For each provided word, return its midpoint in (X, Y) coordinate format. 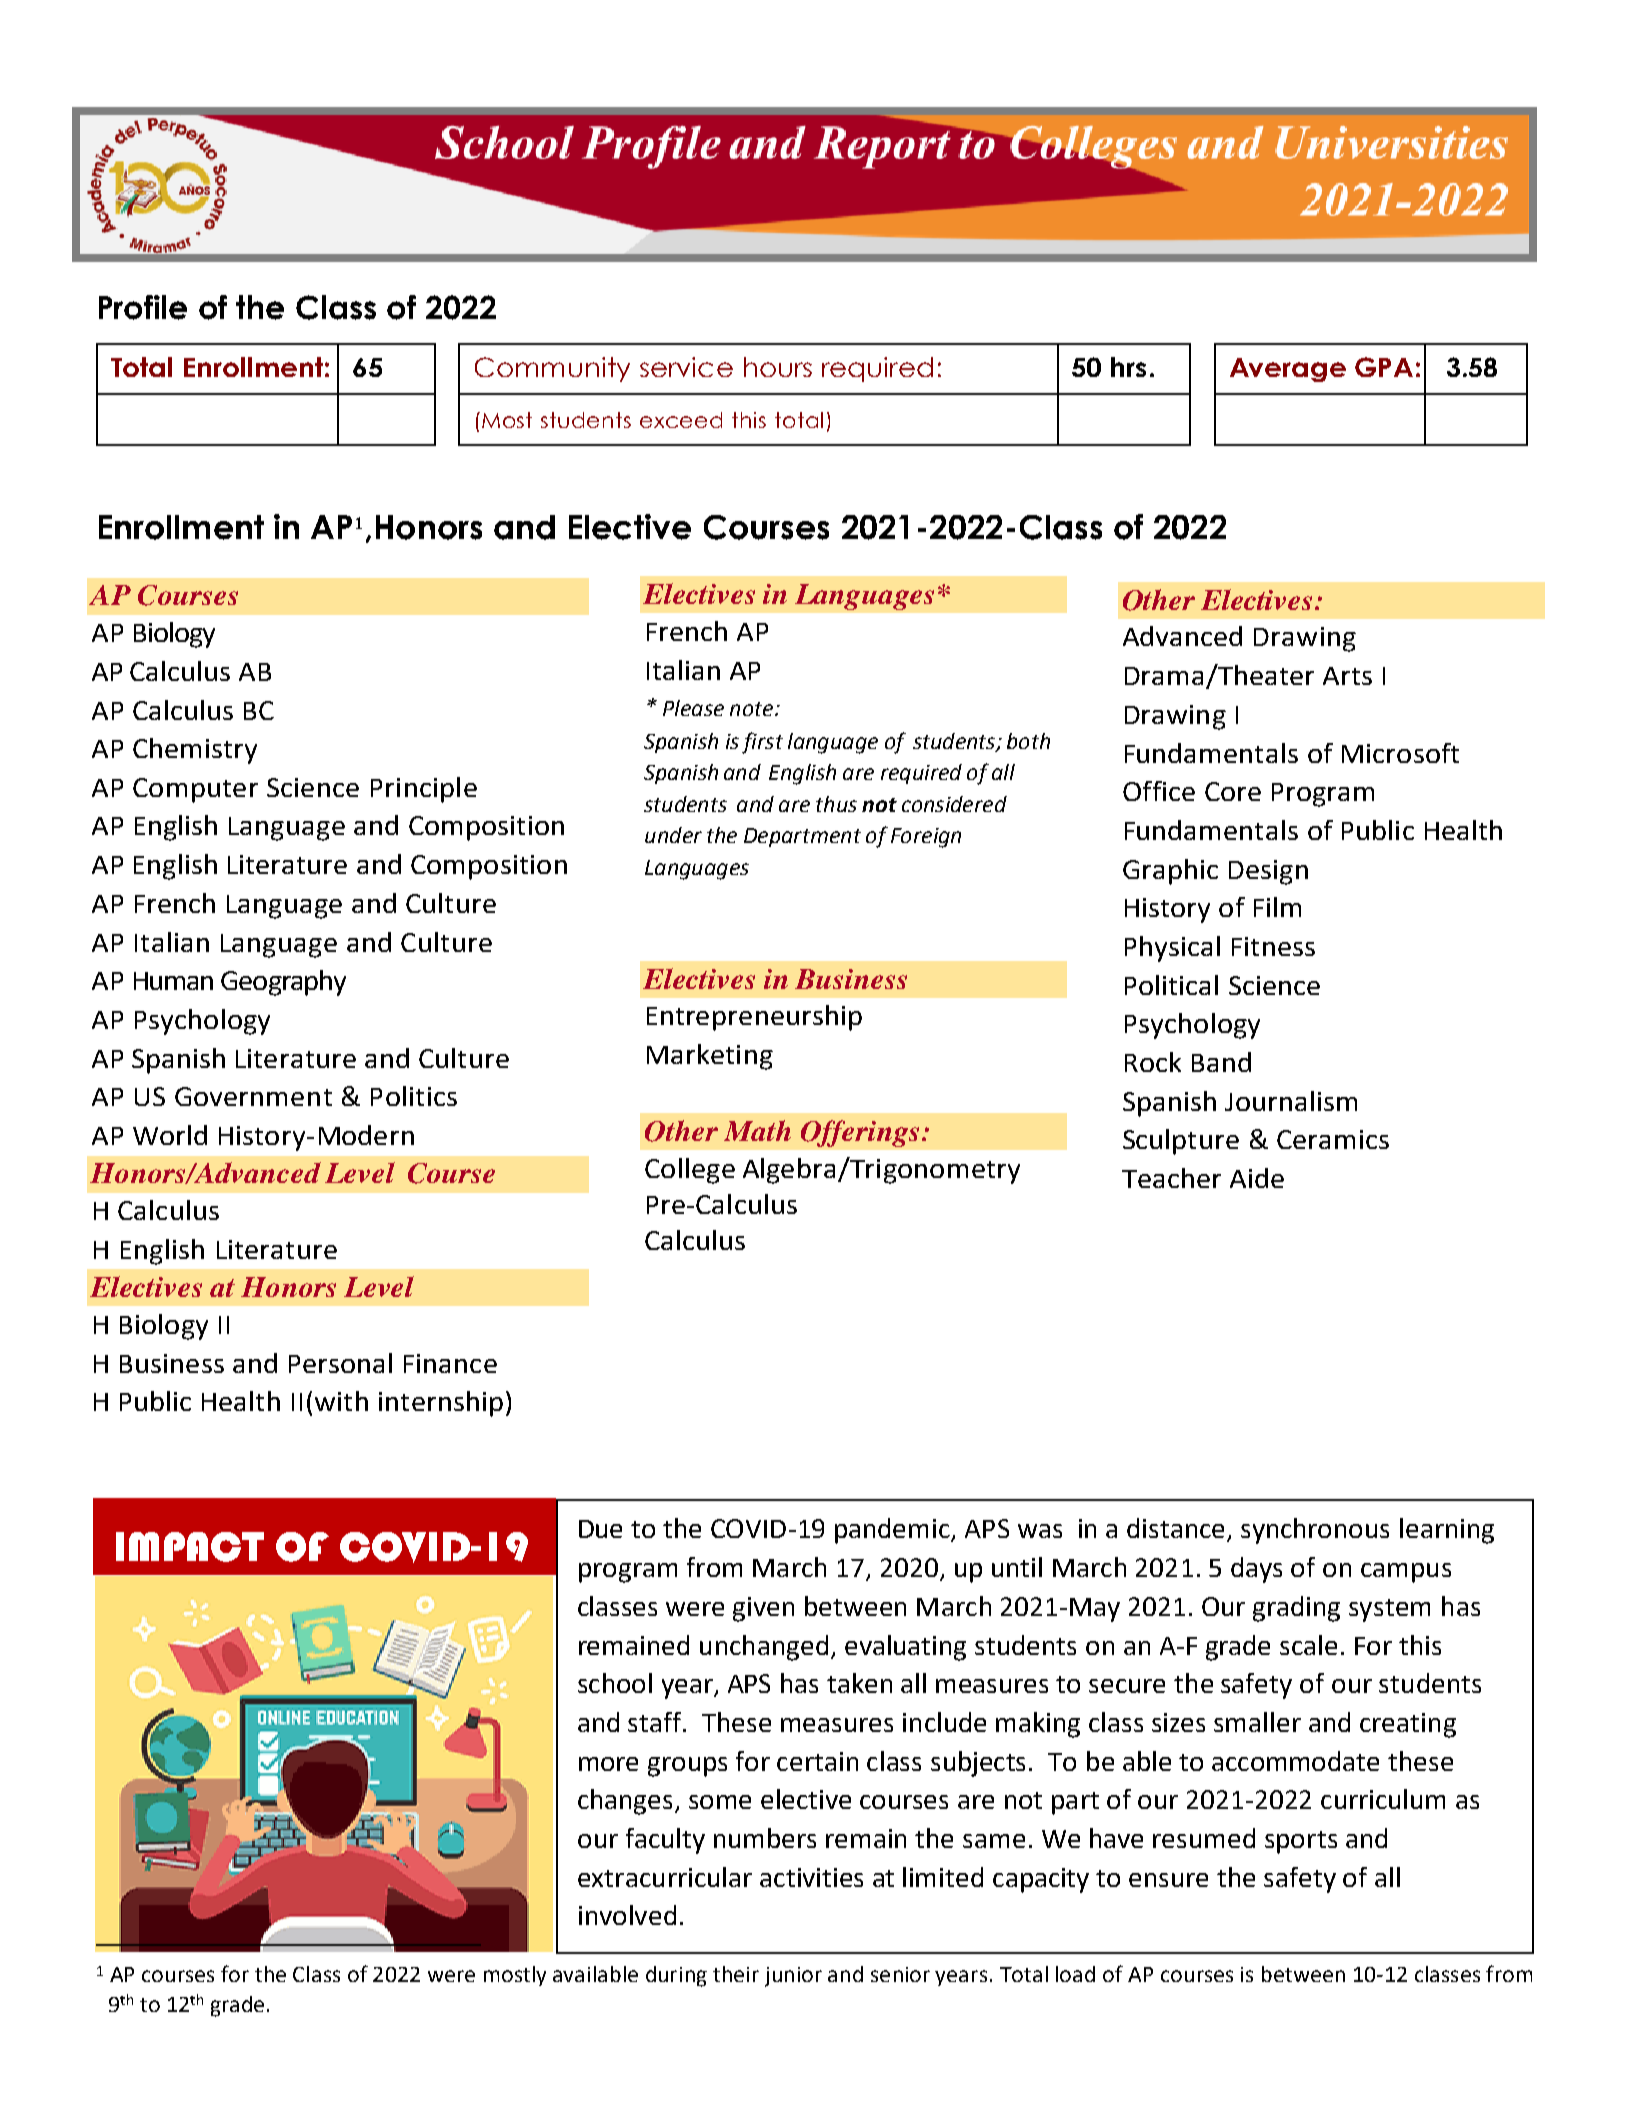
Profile (143, 307)
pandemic (893, 1531)
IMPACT (190, 1547)
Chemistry (195, 751)
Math (757, 1130)
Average (1288, 370)
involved (627, 1915)
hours (778, 367)
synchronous (1315, 1531)
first (762, 743)
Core (1233, 791)
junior (793, 1977)
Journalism (1291, 1101)
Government (253, 1096)
